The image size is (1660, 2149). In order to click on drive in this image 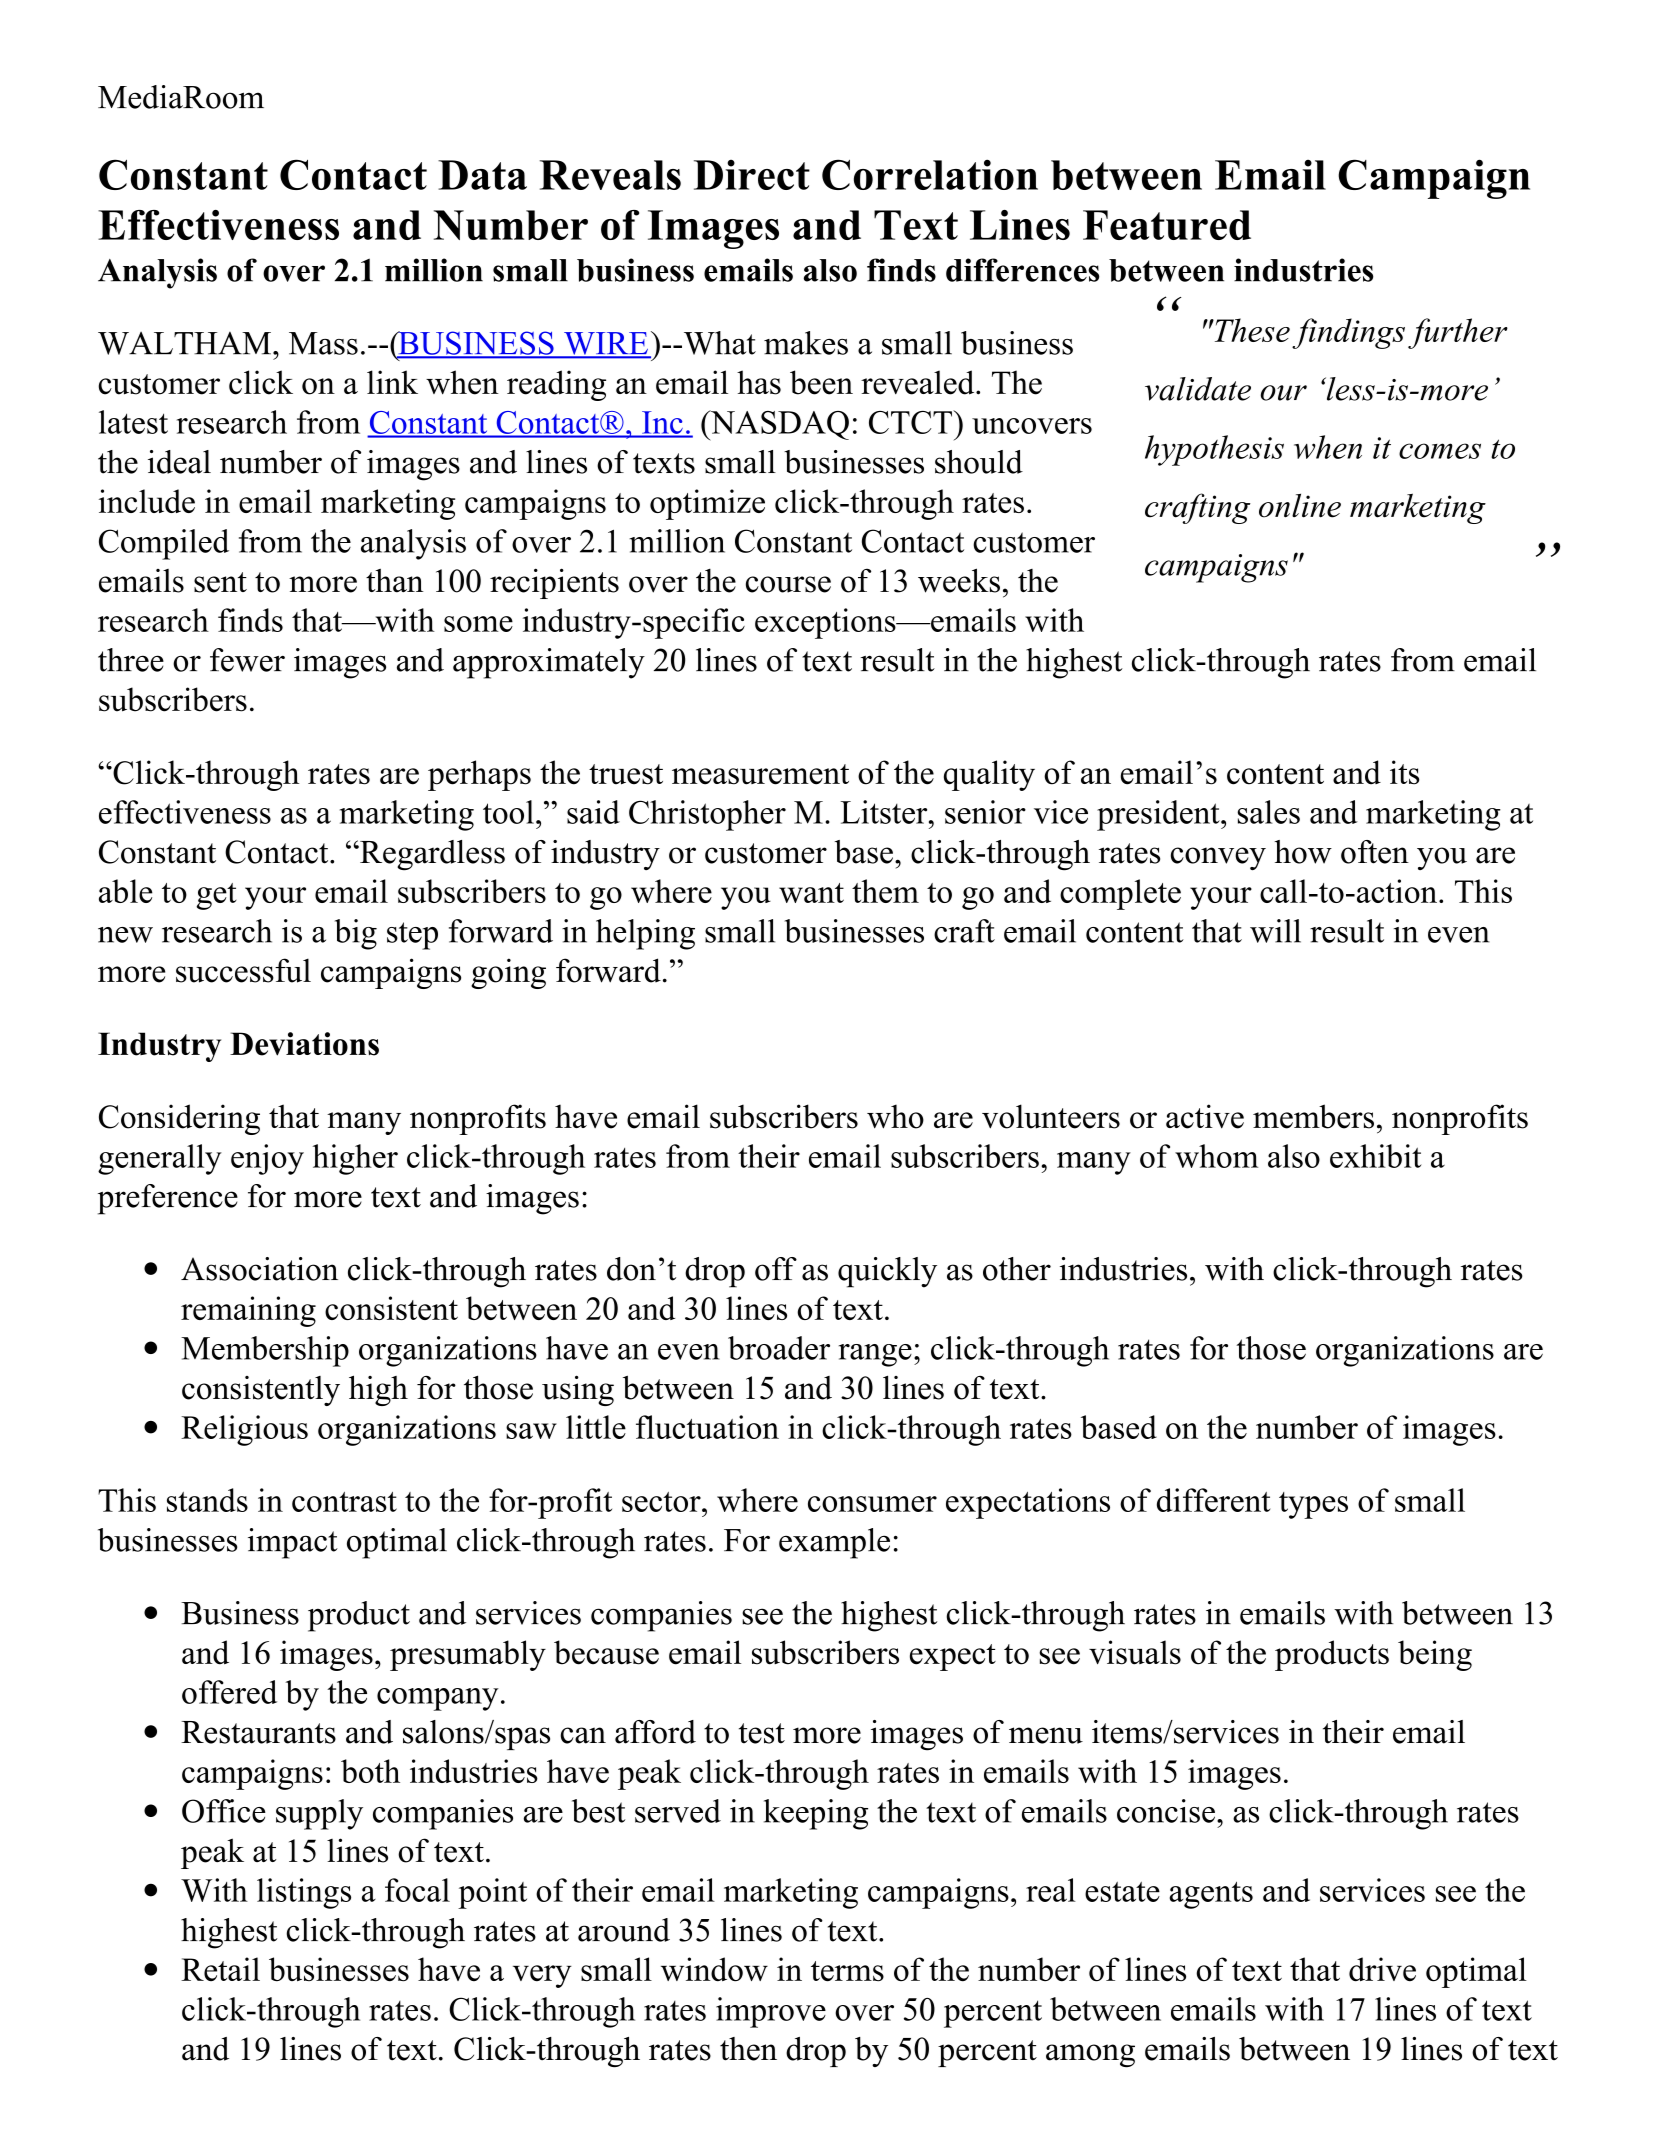, I will do `click(1382, 1969)`.
